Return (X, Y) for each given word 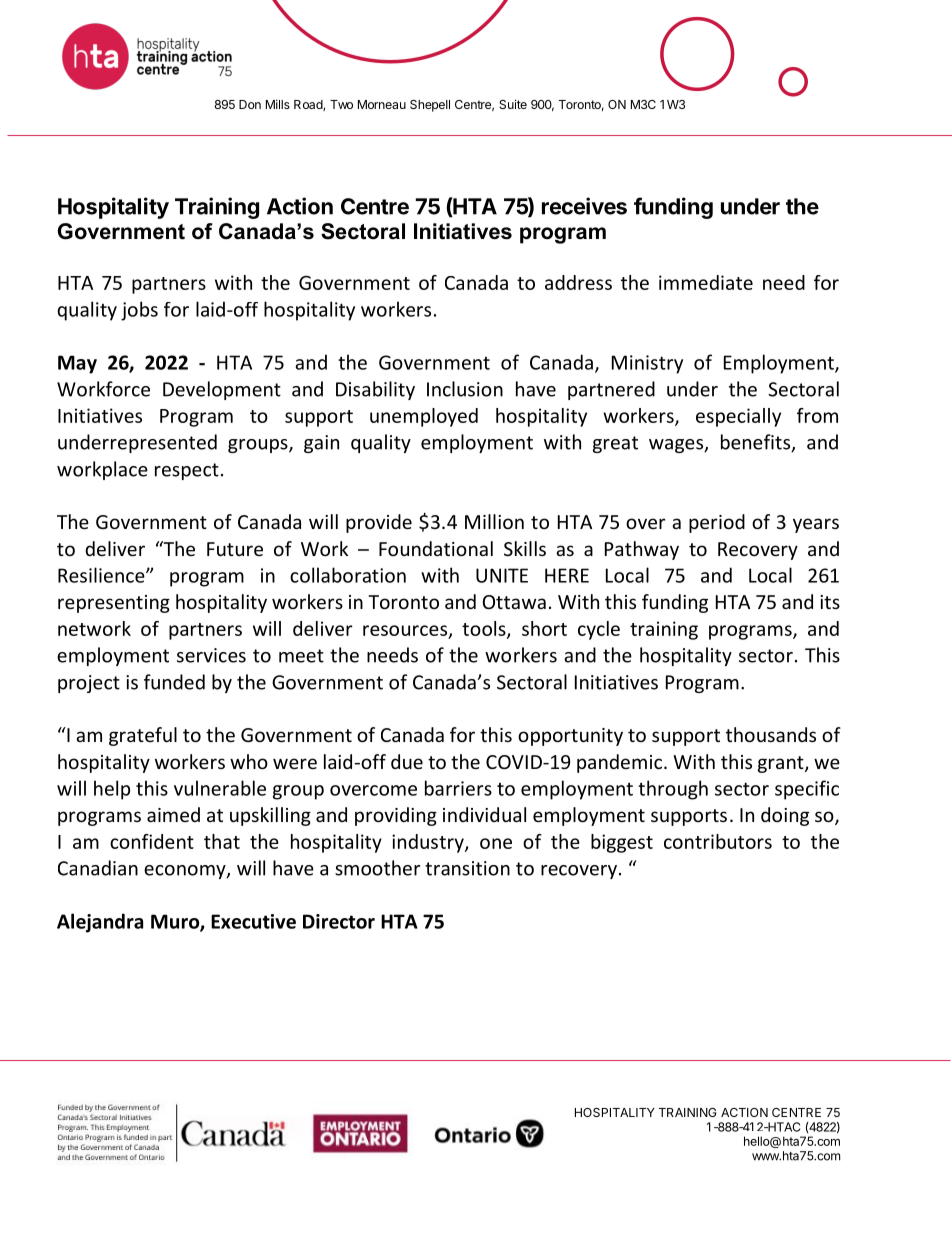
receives (584, 206)
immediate (706, 282)
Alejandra (100, 923)
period (717, 523)
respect (187, 471)
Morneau (382, 104)
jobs (139, 311)
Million (494, 521)
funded (174, 682)
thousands (771, 734)
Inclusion (465, 389)
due (407, 761)
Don (250, 104)
